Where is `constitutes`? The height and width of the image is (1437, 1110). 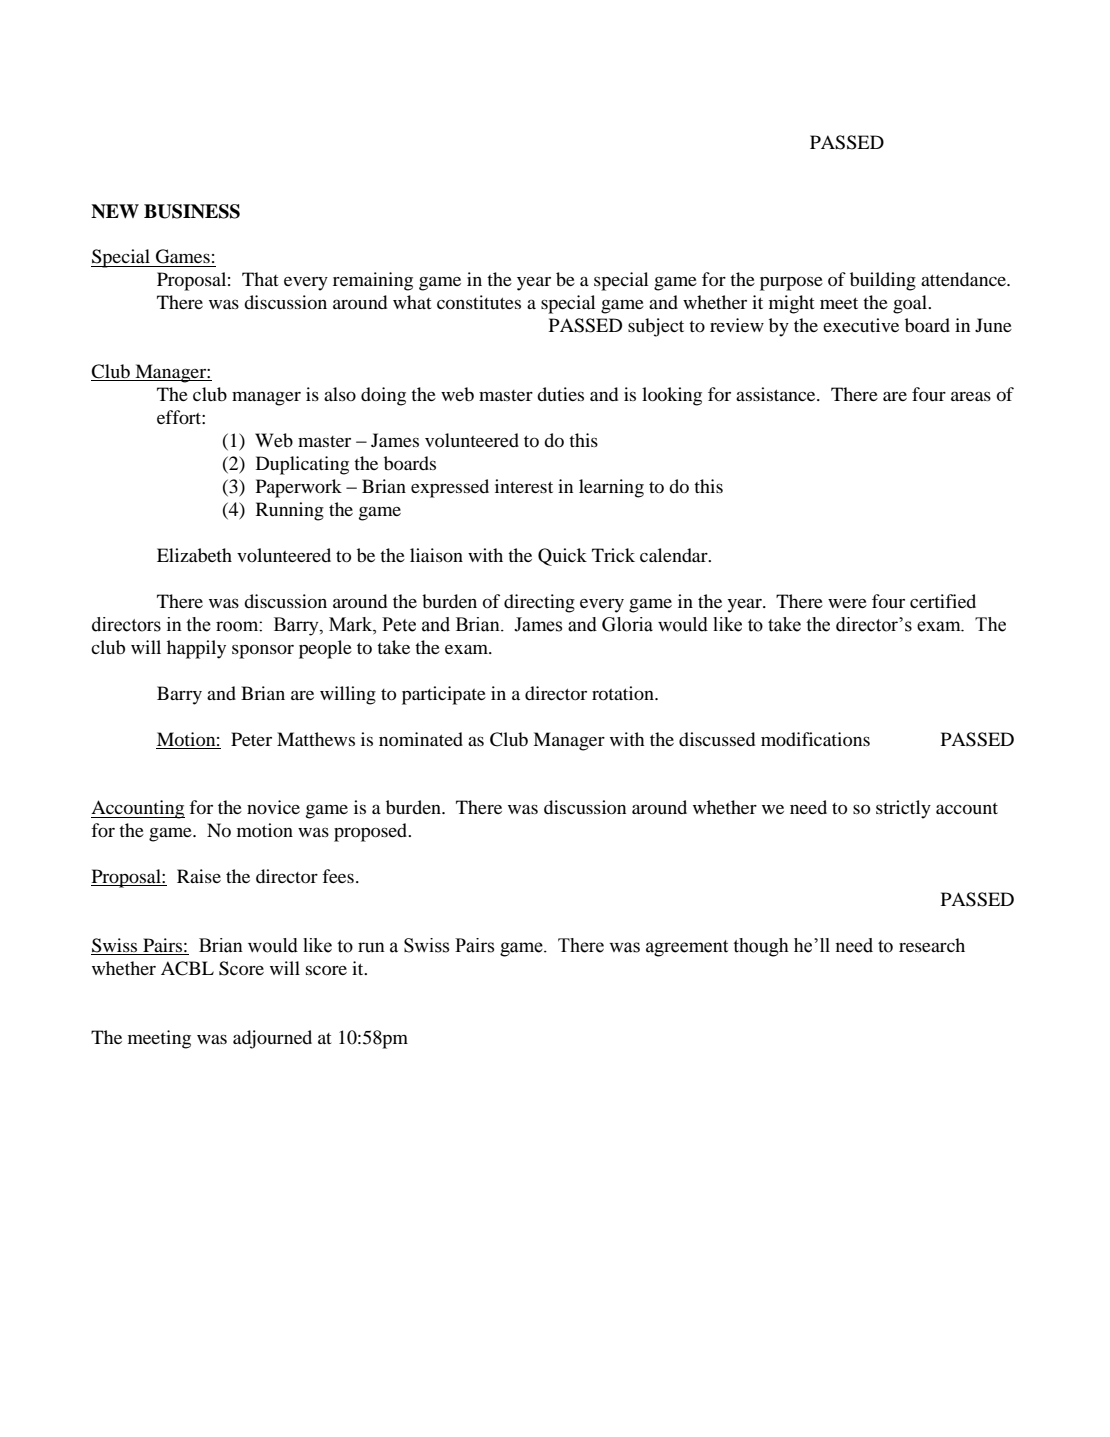 constitutes is located at coordinates (479, 302).
